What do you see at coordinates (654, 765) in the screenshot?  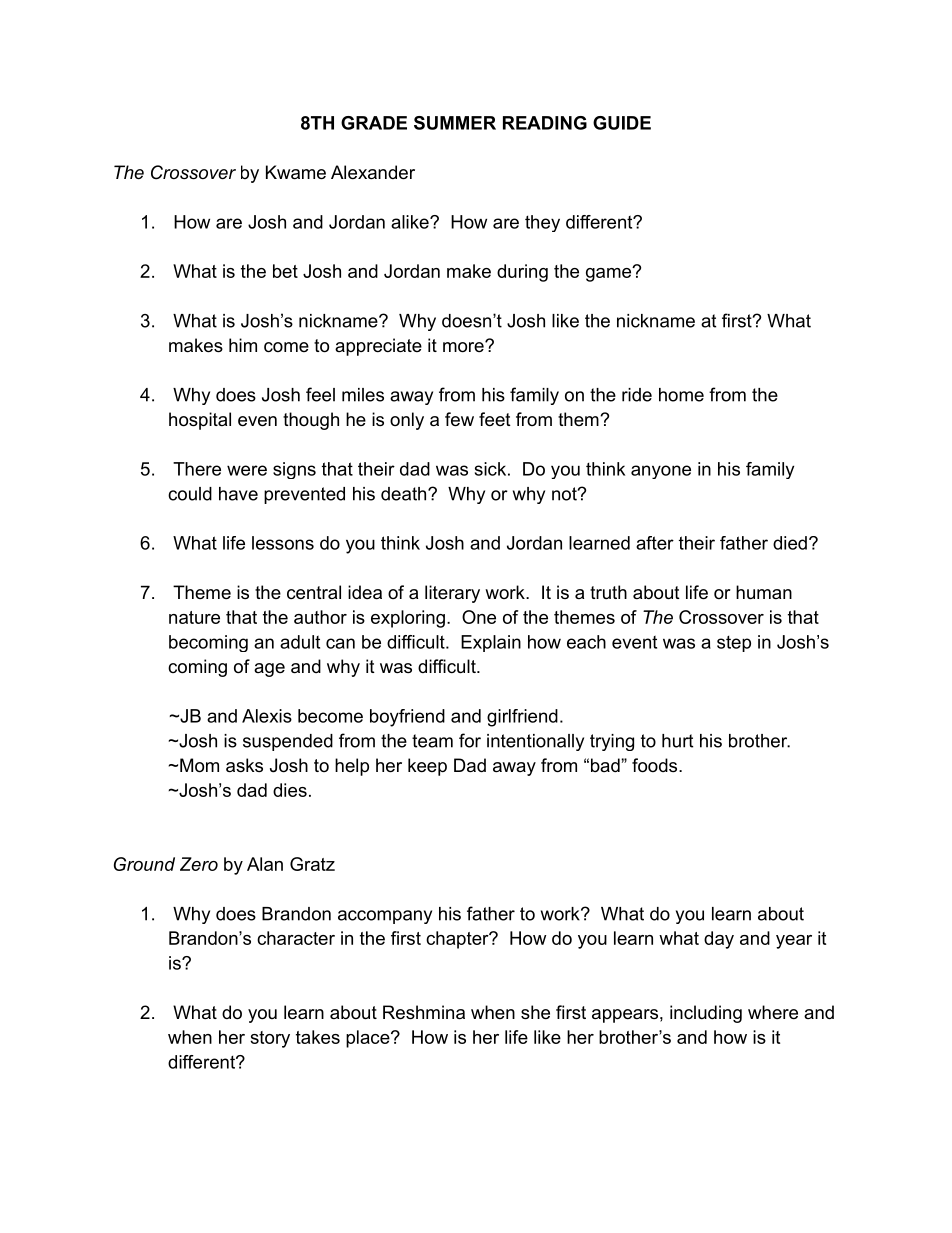 I see `foods` at bounding box center [654, 765].
